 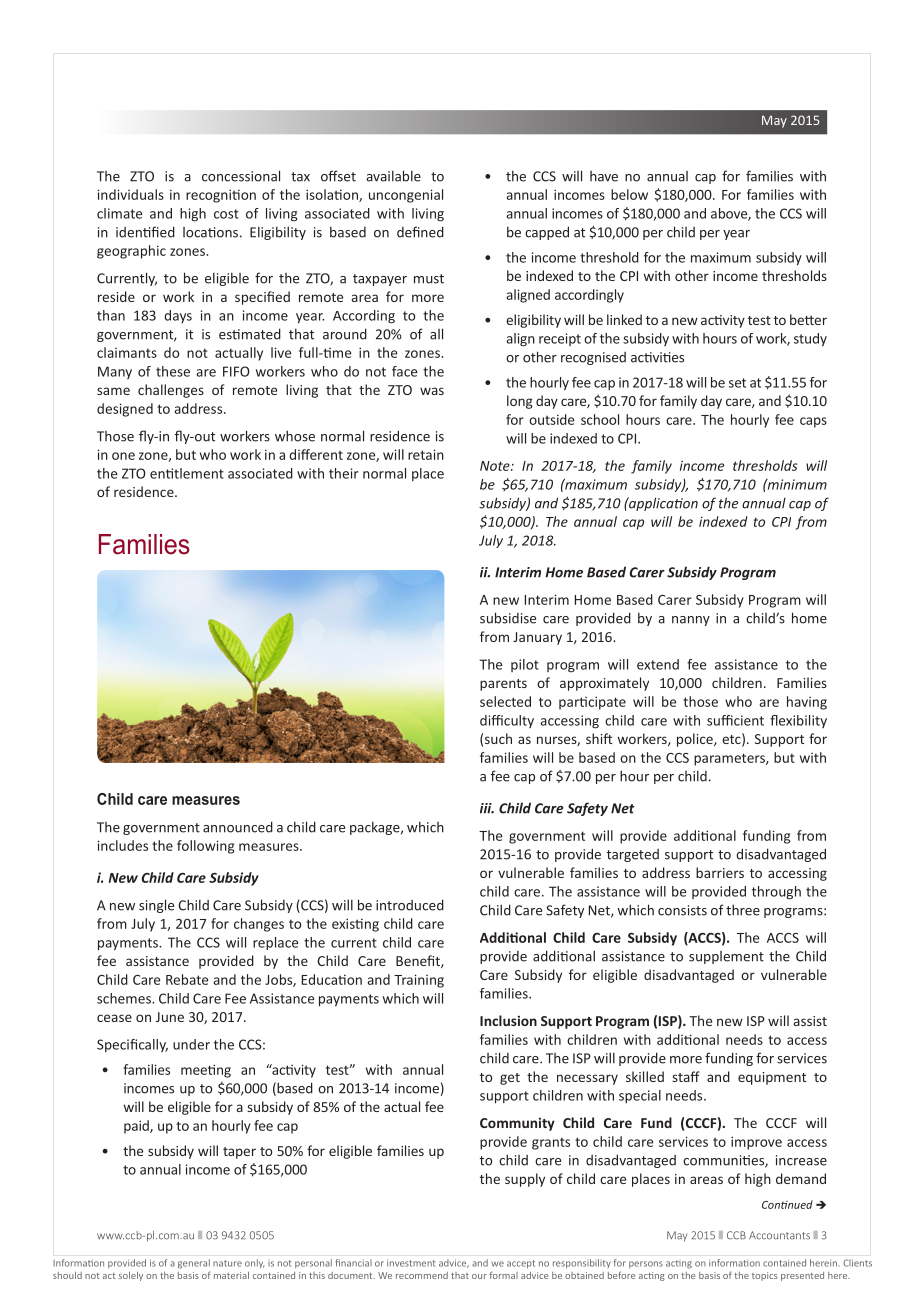 I want to click on announced, so click(x=238, y=827).
